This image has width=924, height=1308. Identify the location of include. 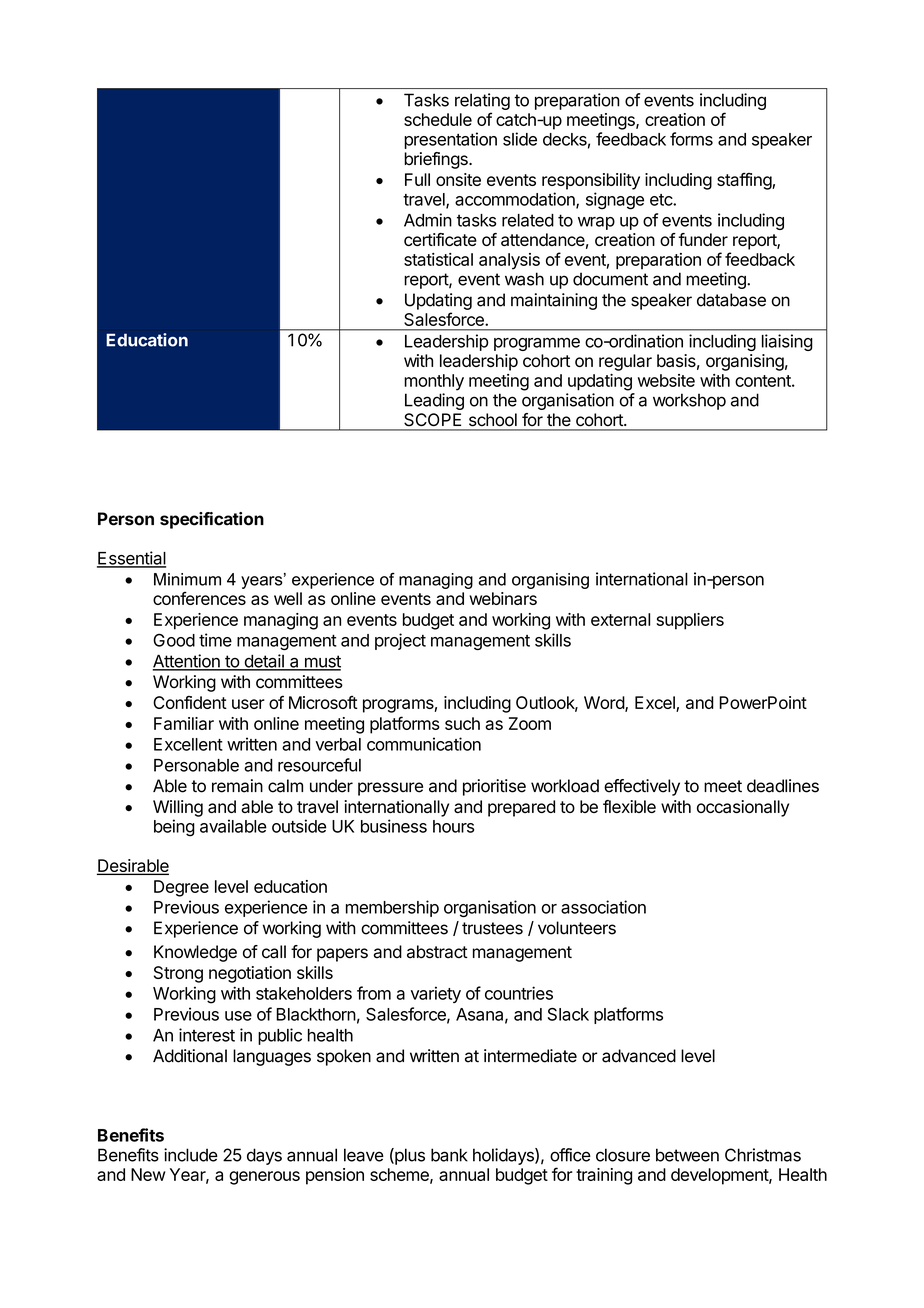
(191, 1155).
